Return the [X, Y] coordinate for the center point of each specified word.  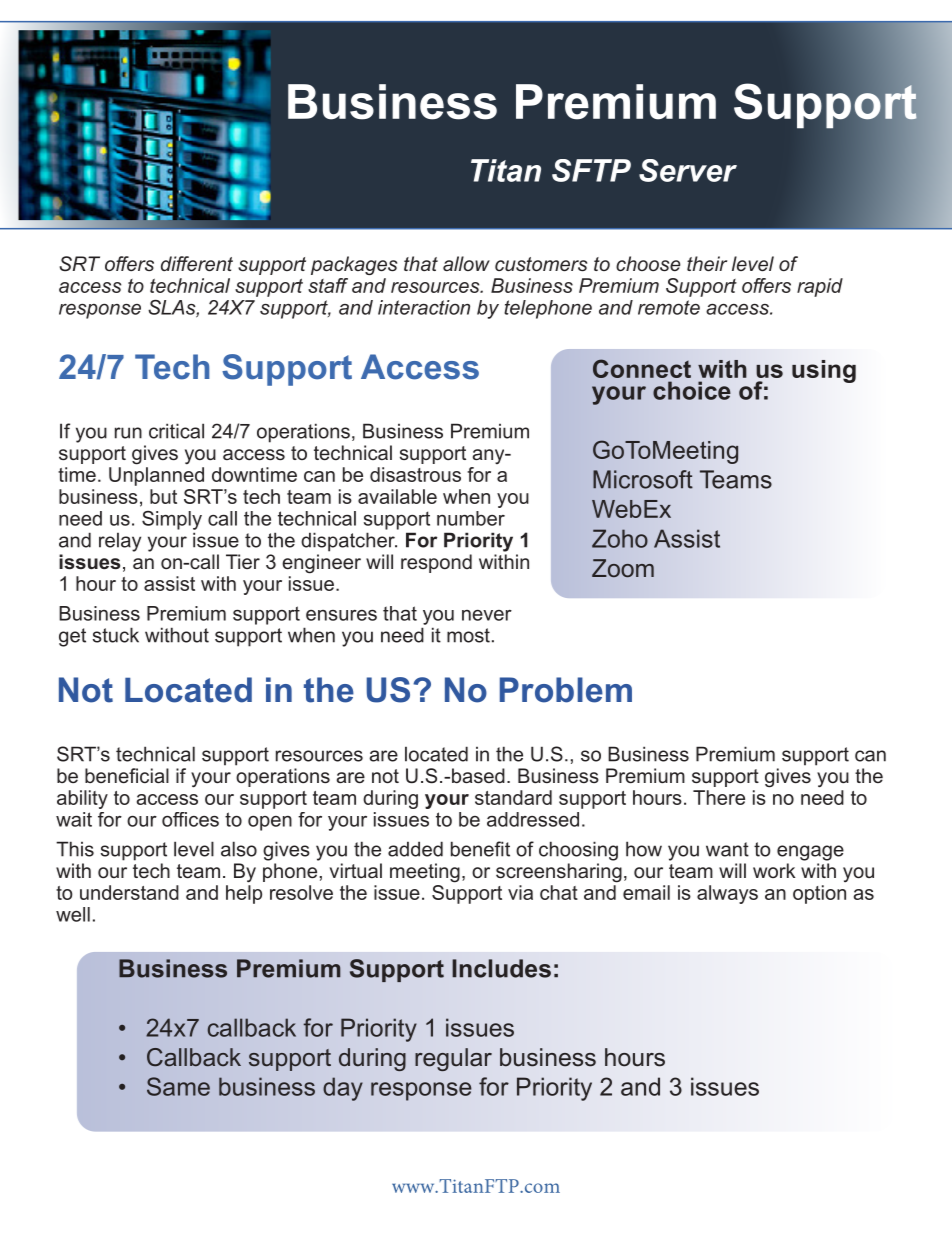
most [468, 635]
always [727, 894]
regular [453, 1059]
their [707, 263]
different [197, 263]
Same [178, 1086]
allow [466, 263]
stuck [116, 635]
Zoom [623, 568]
